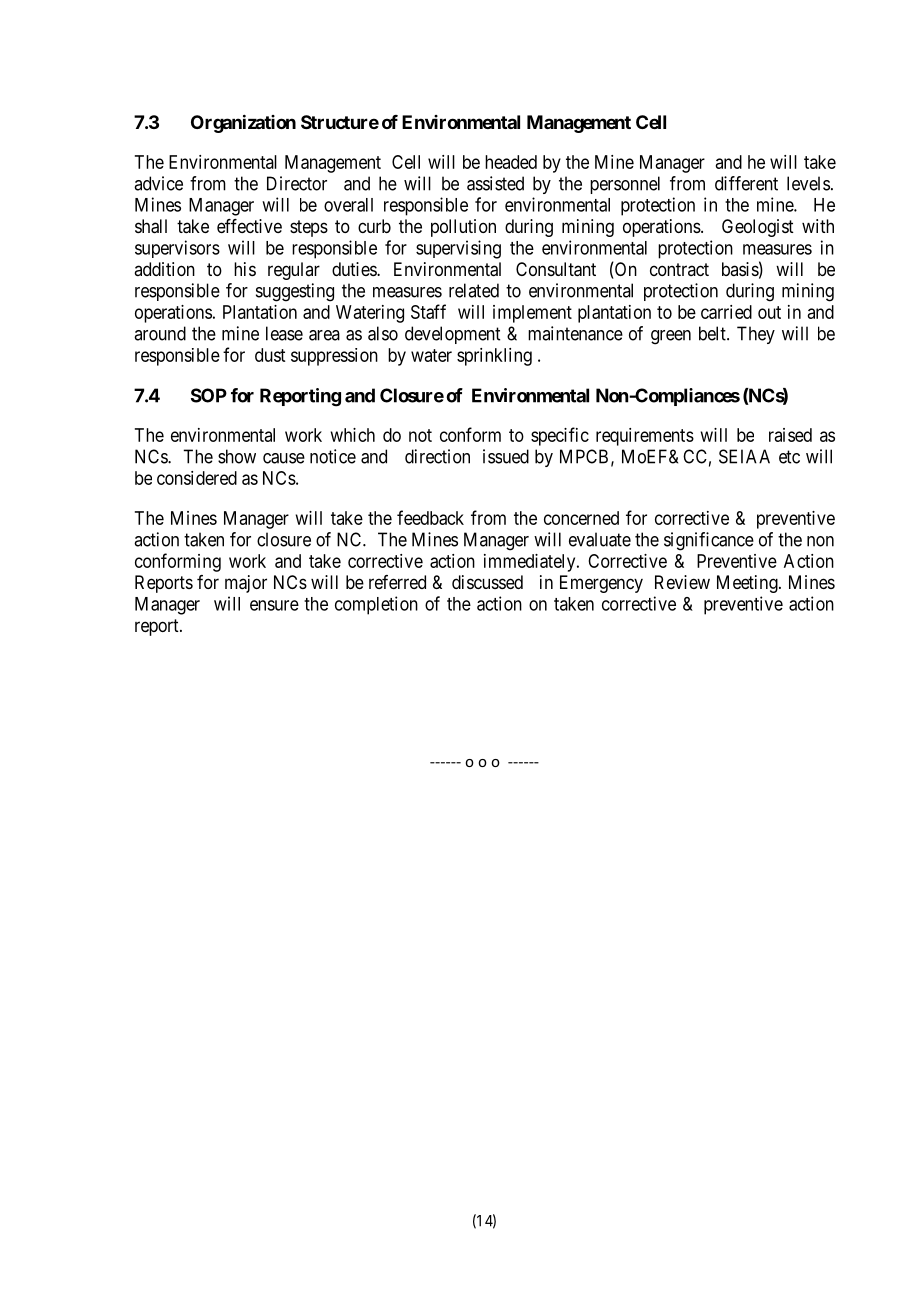 The image size is (924, 1308). Describe the element at coordinates (494, 357) in the image. I see `sprinkling` at that location.
